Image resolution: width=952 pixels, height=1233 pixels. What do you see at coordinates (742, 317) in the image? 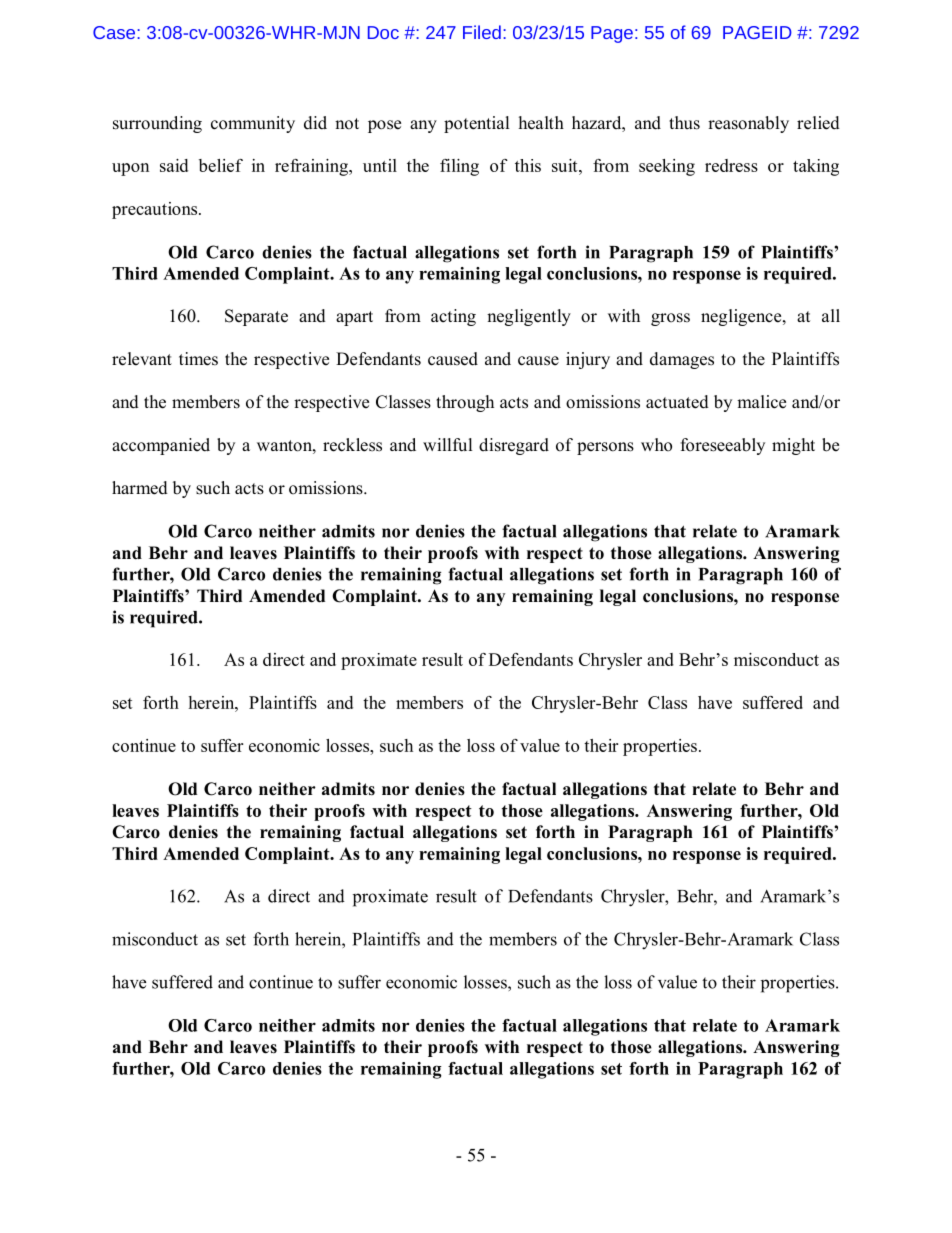
I see `negligence` at bounding box center [742, 317].
